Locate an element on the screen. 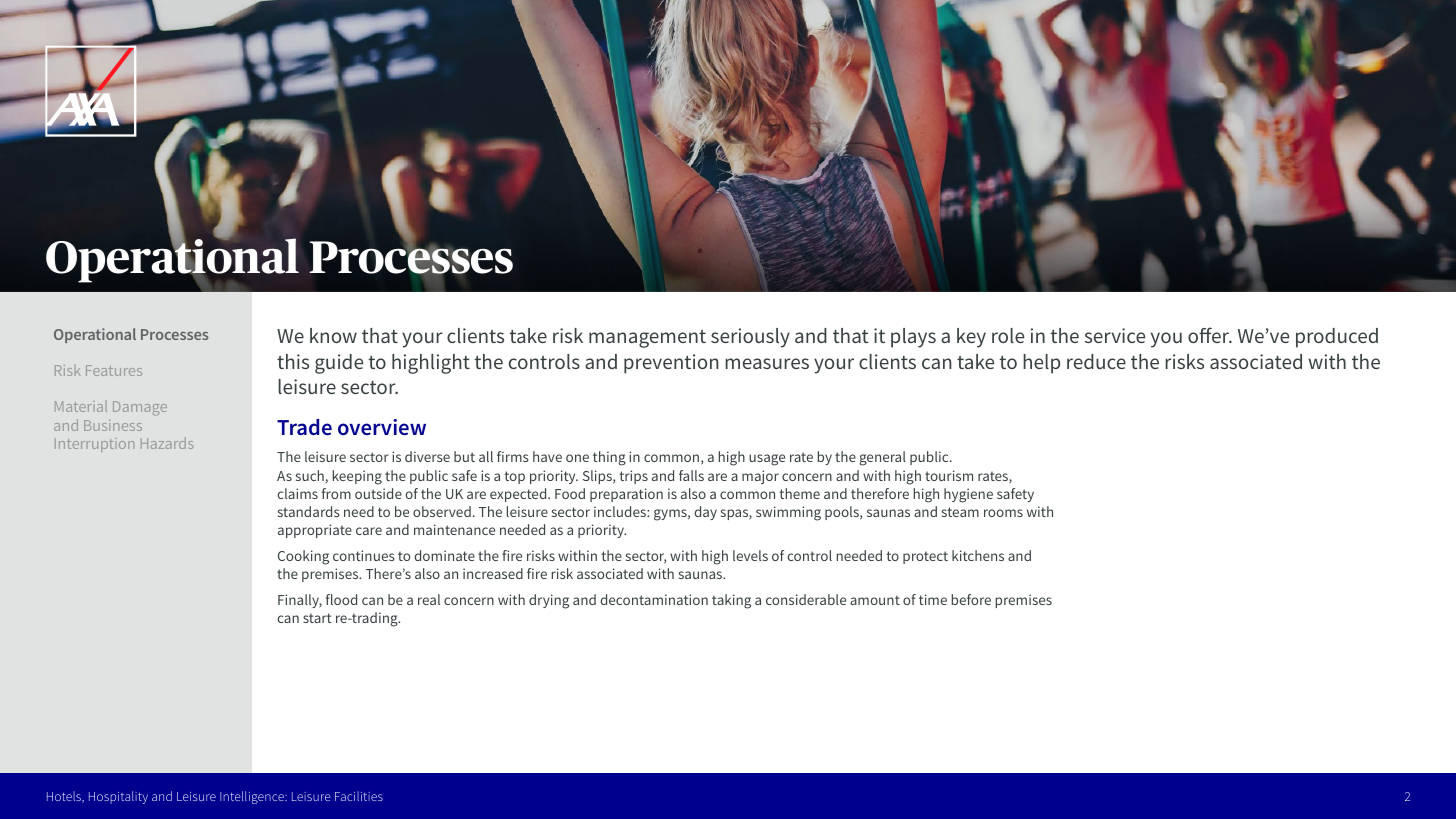 The image size is (1456, 819). Facilities is located at coordinates (359, 796).
